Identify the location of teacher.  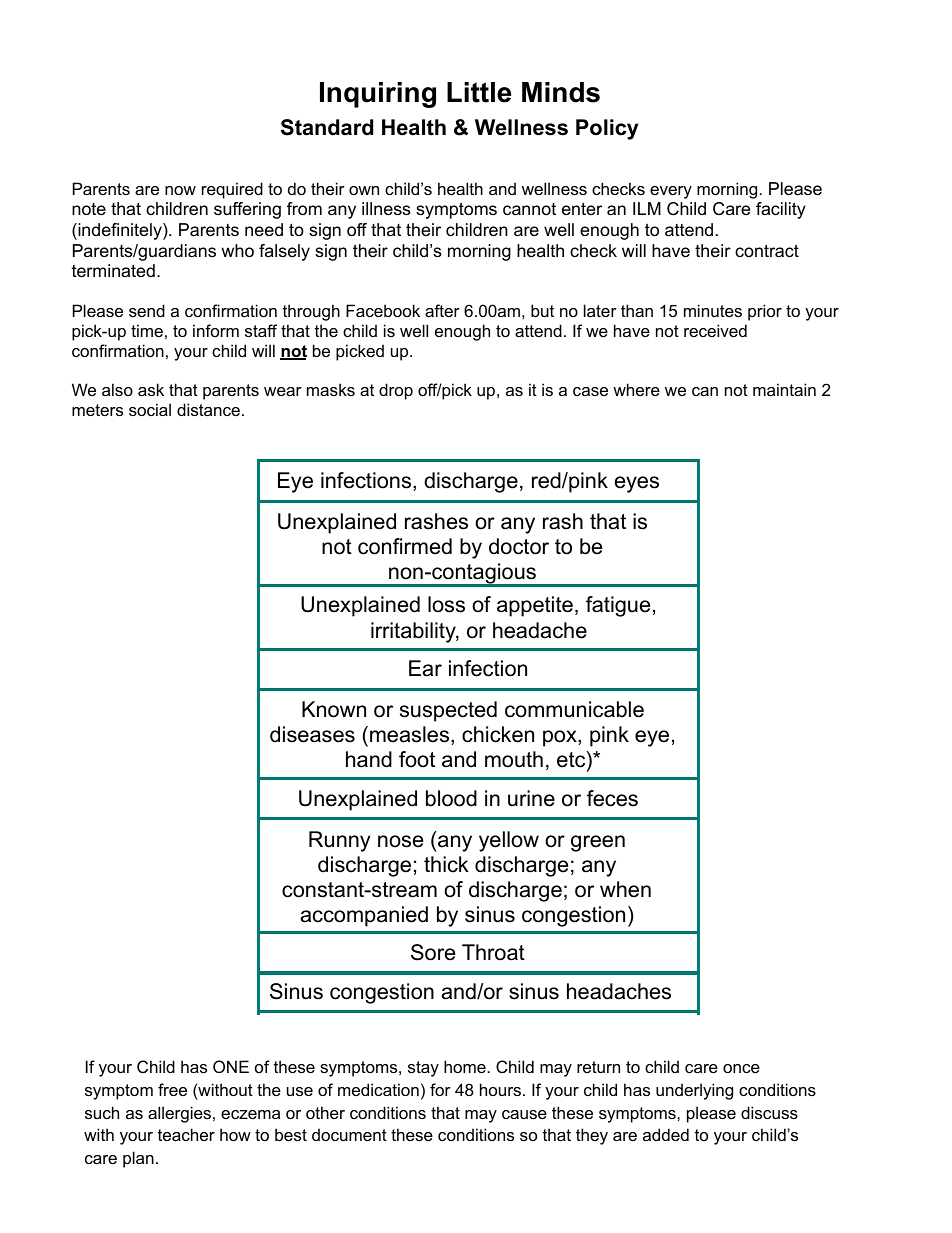
(186, 1134).
